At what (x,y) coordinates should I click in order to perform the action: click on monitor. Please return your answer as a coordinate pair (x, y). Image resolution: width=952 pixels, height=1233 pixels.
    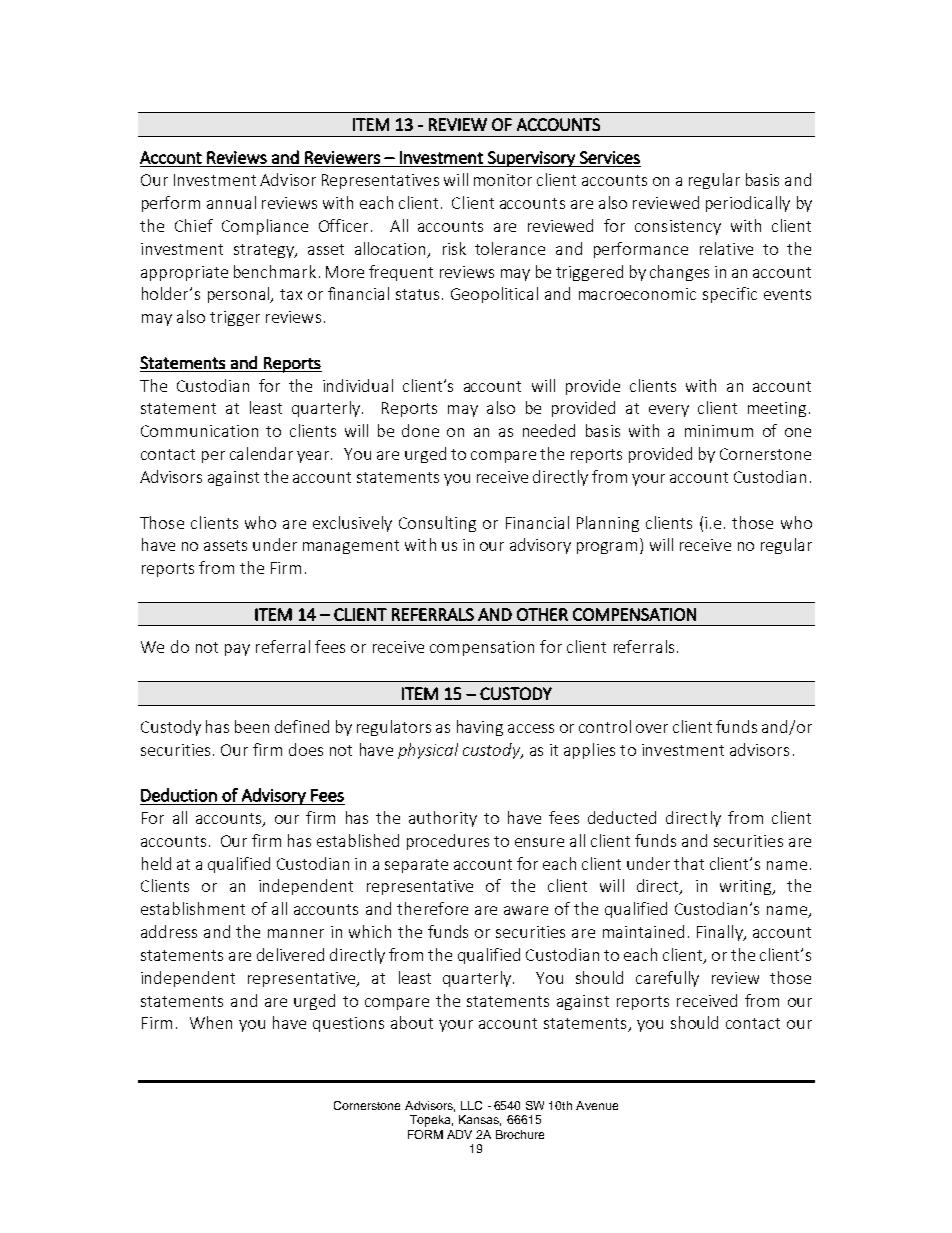
    Looking at the image, I should click on (503, 180).
